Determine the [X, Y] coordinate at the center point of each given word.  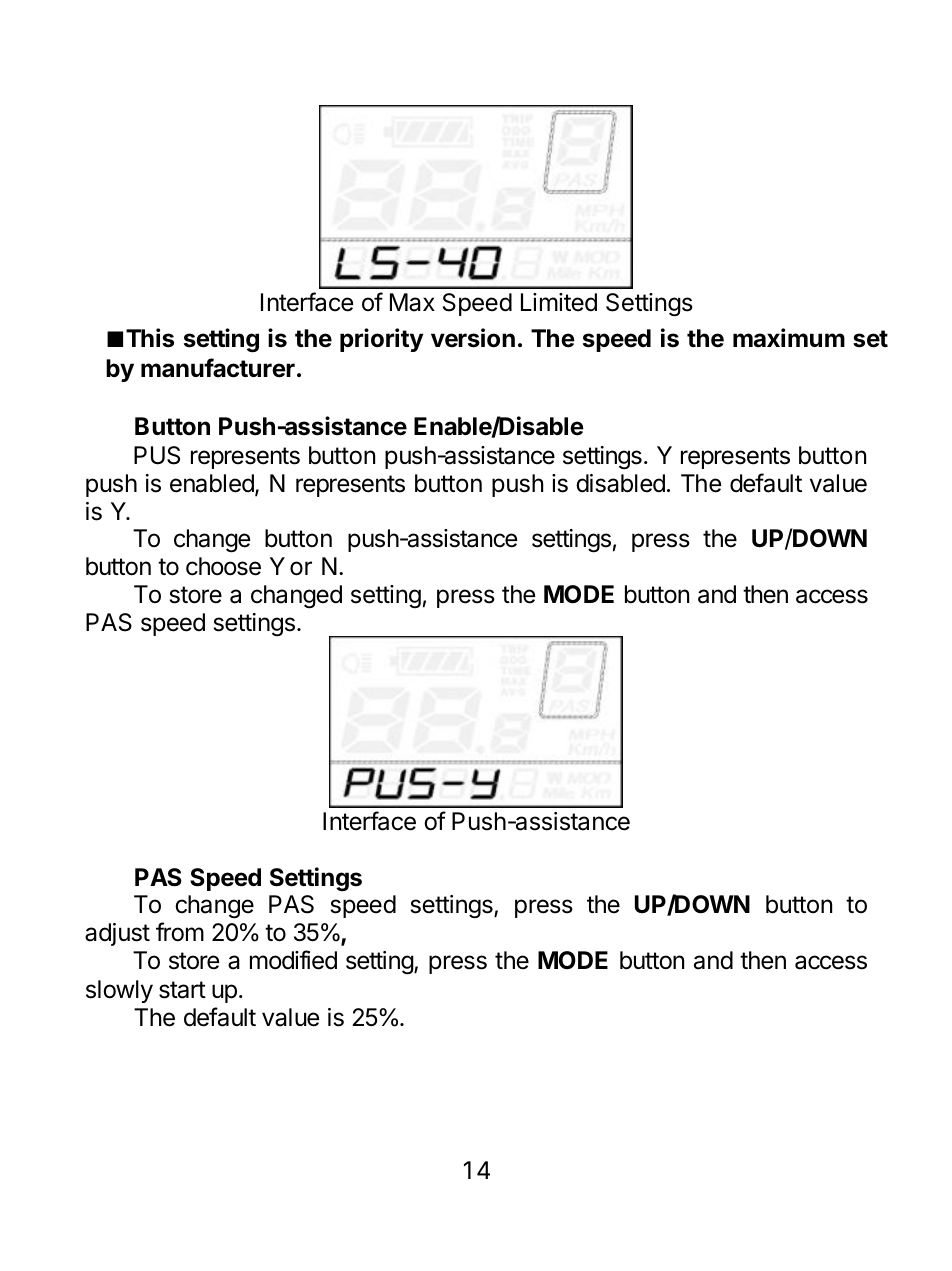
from [180, 932]
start [182, 990]
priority [381, 340]
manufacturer [218, 368]
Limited [559, 302]
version [473, 338]
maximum [789, 338]
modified [293, 960]
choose [223, 566]
